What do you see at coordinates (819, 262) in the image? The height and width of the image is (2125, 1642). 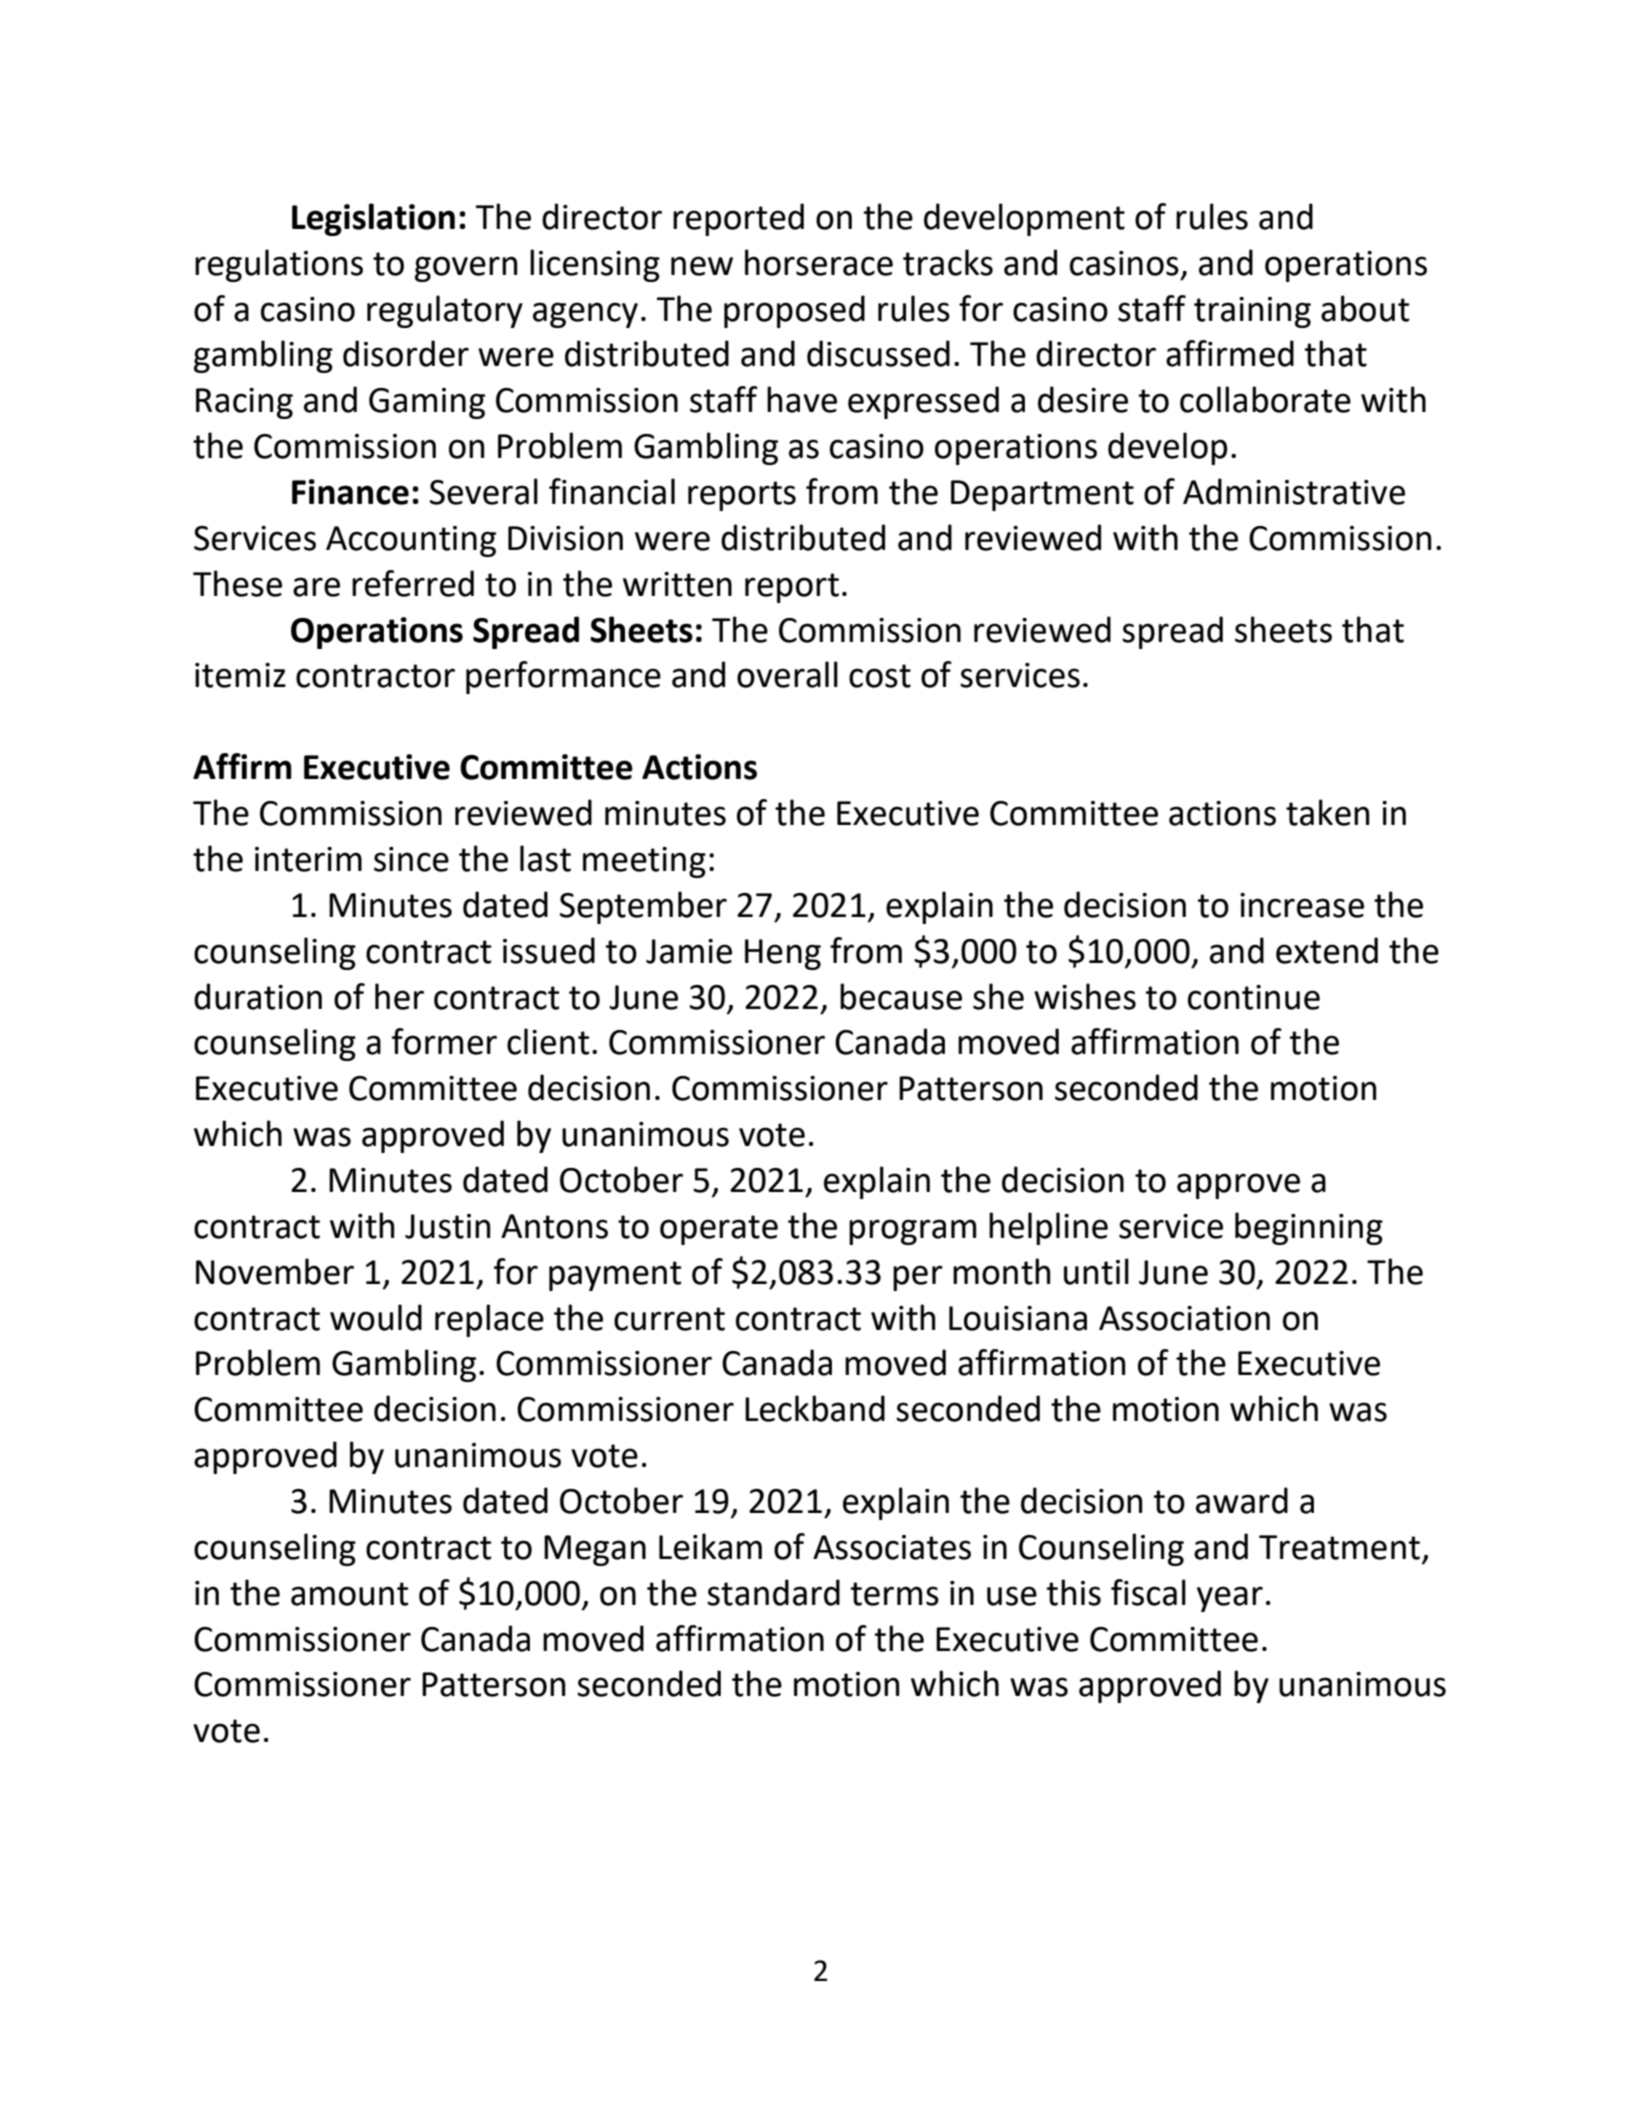 I see `horserace` at bounding box center [819, 262].
